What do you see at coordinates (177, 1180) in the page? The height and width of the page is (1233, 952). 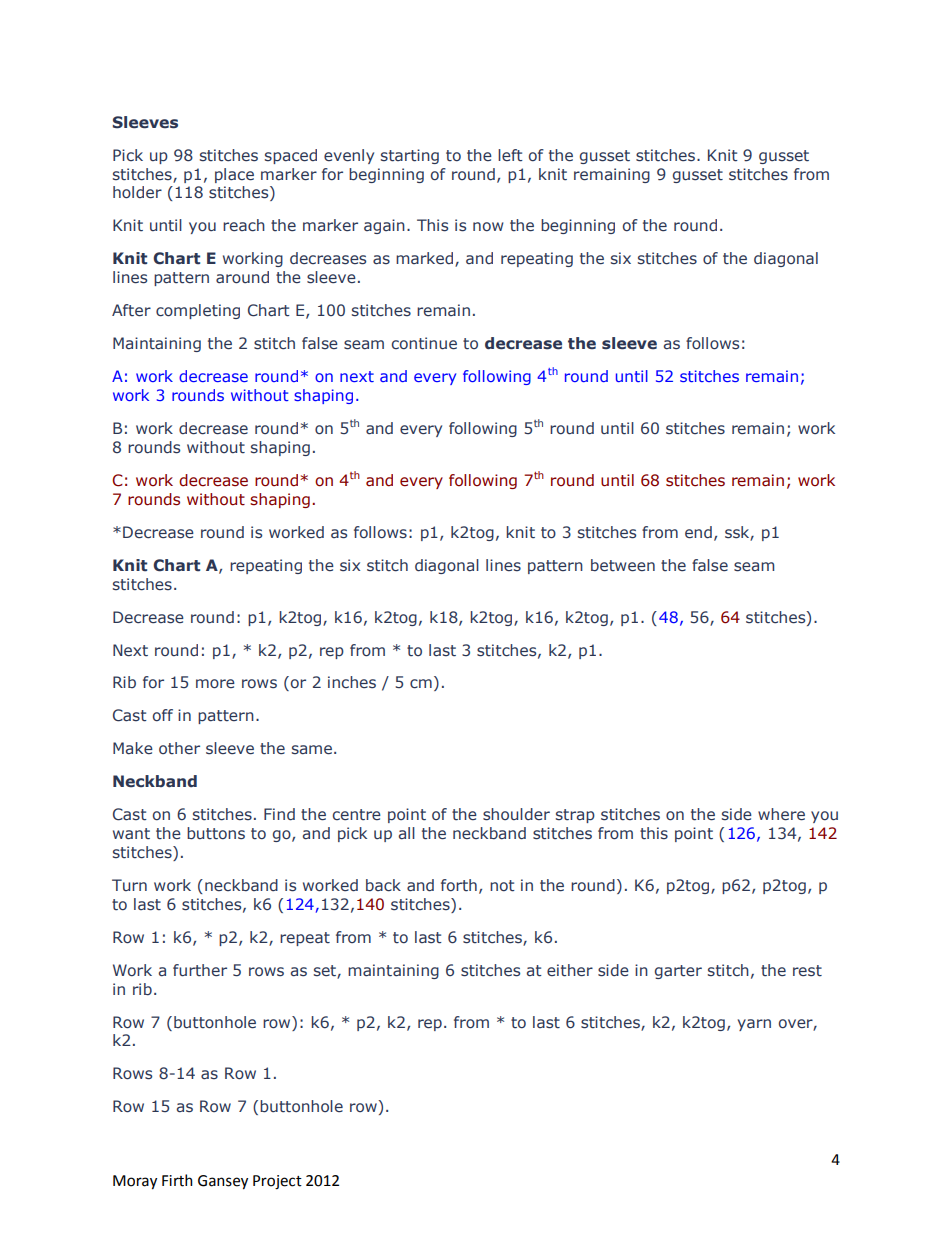 I see `Firth` at bounding box center [177, 1180].
